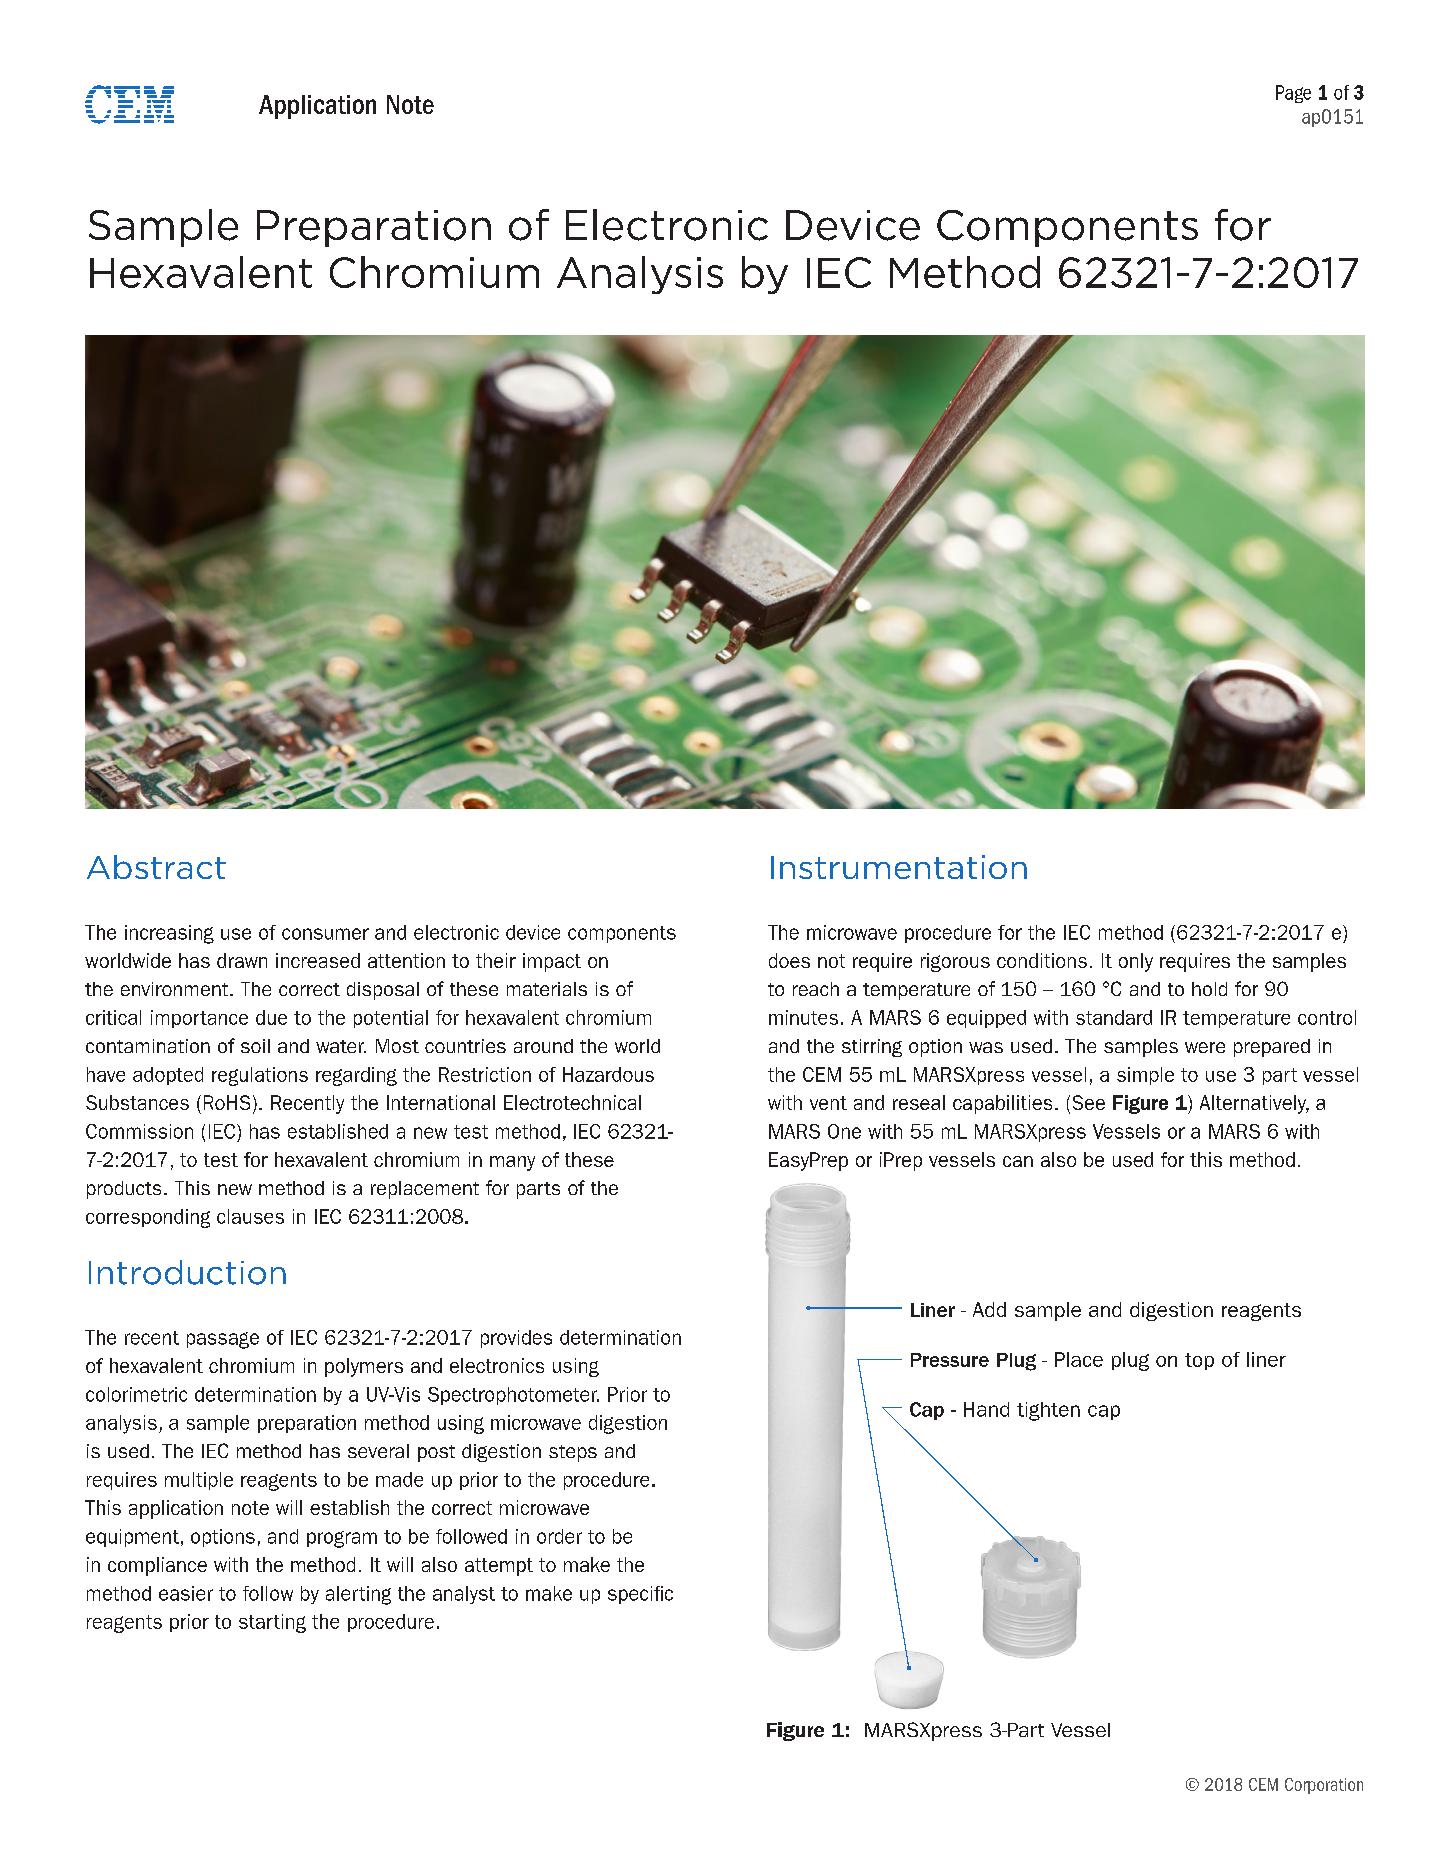  What do you see at coordinates (899, 867) in the screenshot?
I see `Instrumentation` at bounding box center [899, 867].
